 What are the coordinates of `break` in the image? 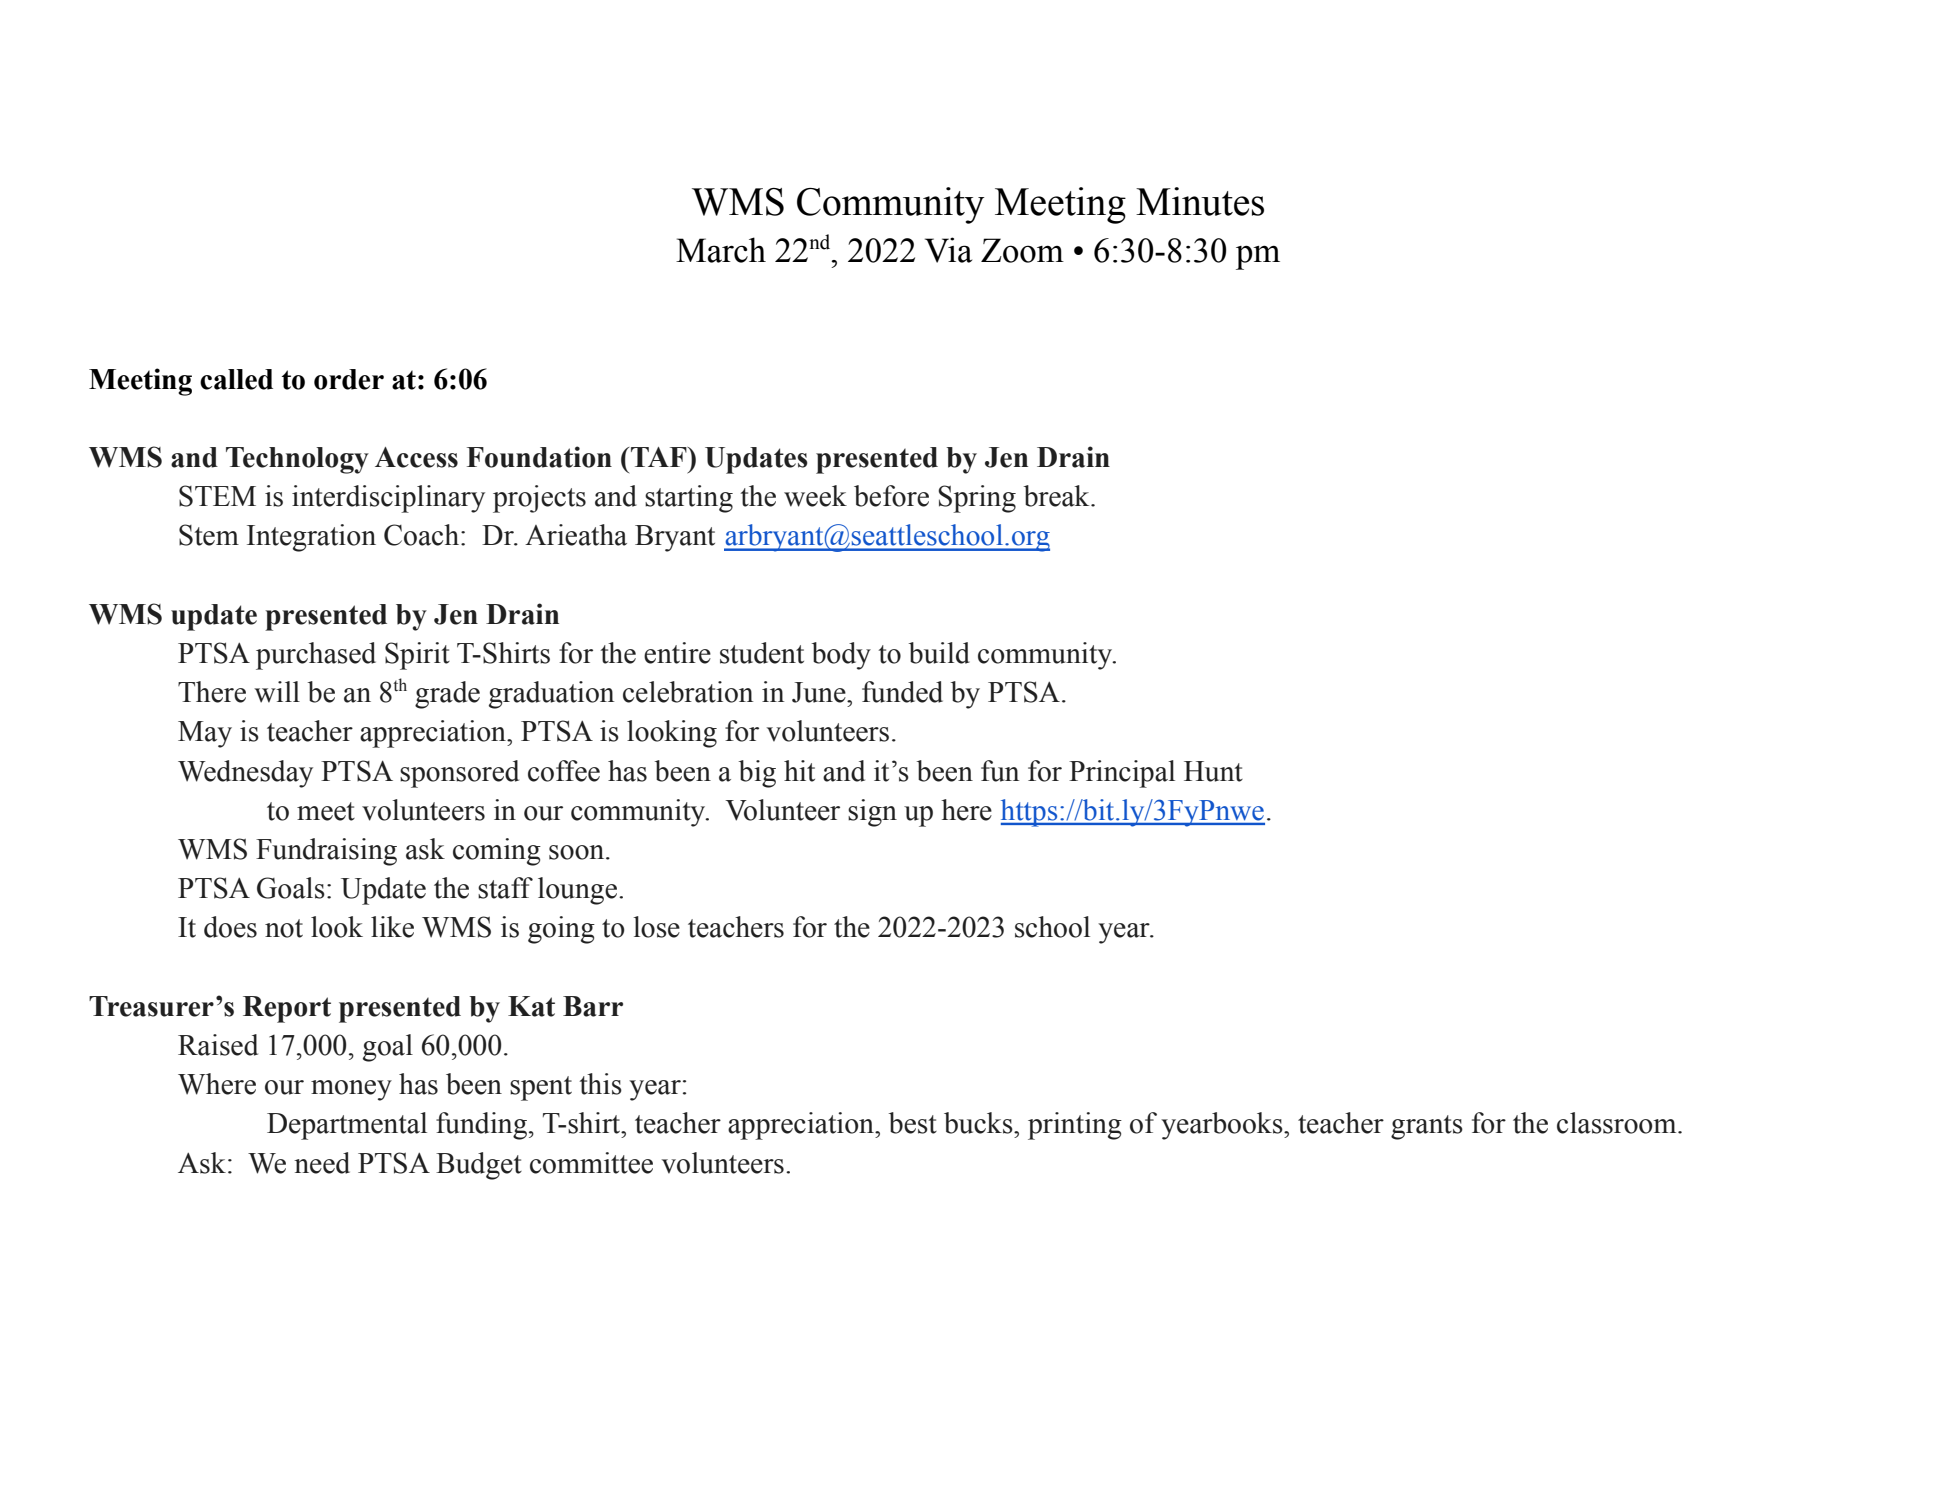 It's located at (1058, 496).
